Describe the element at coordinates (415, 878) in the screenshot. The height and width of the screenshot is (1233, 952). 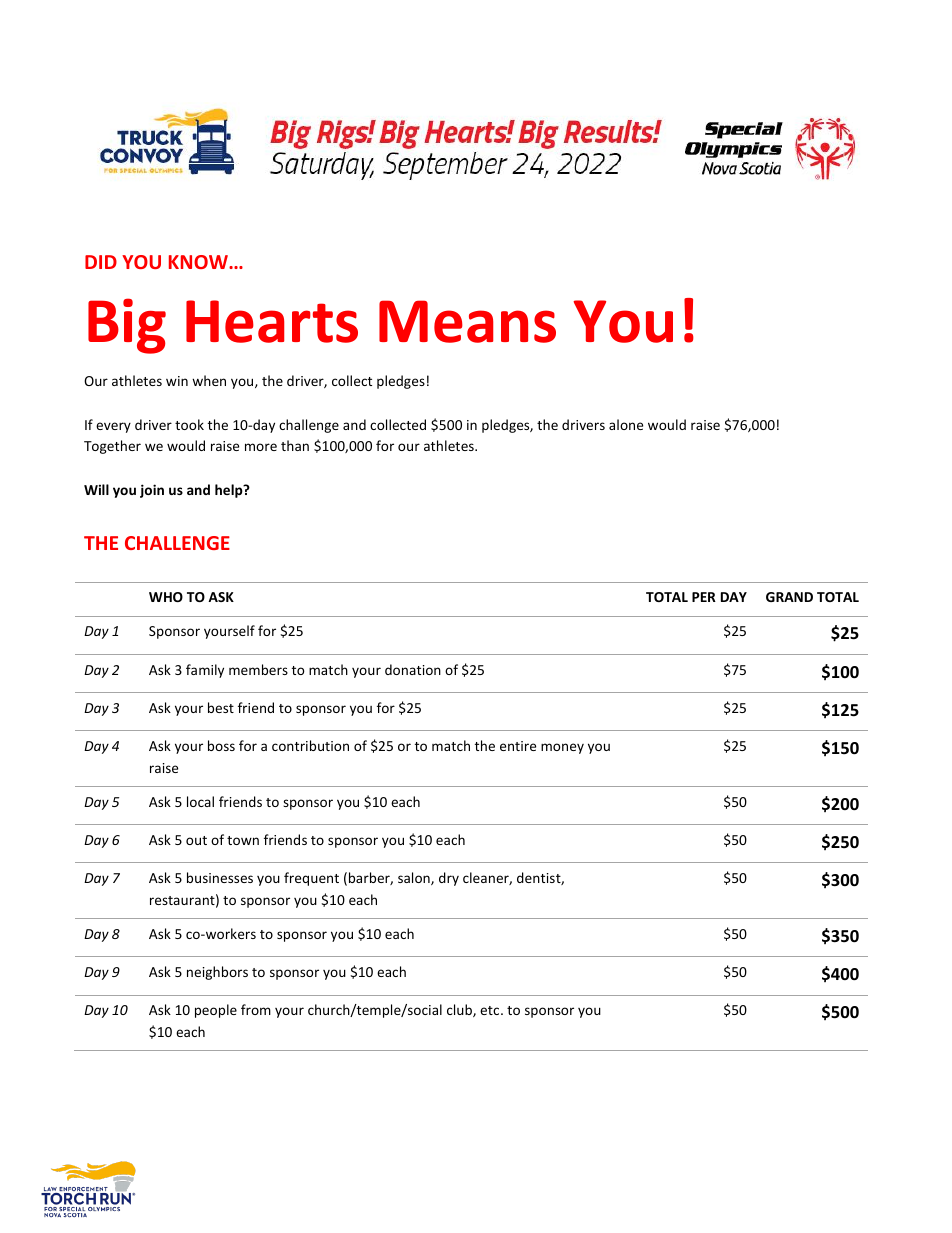
I see `salon` at that location.
